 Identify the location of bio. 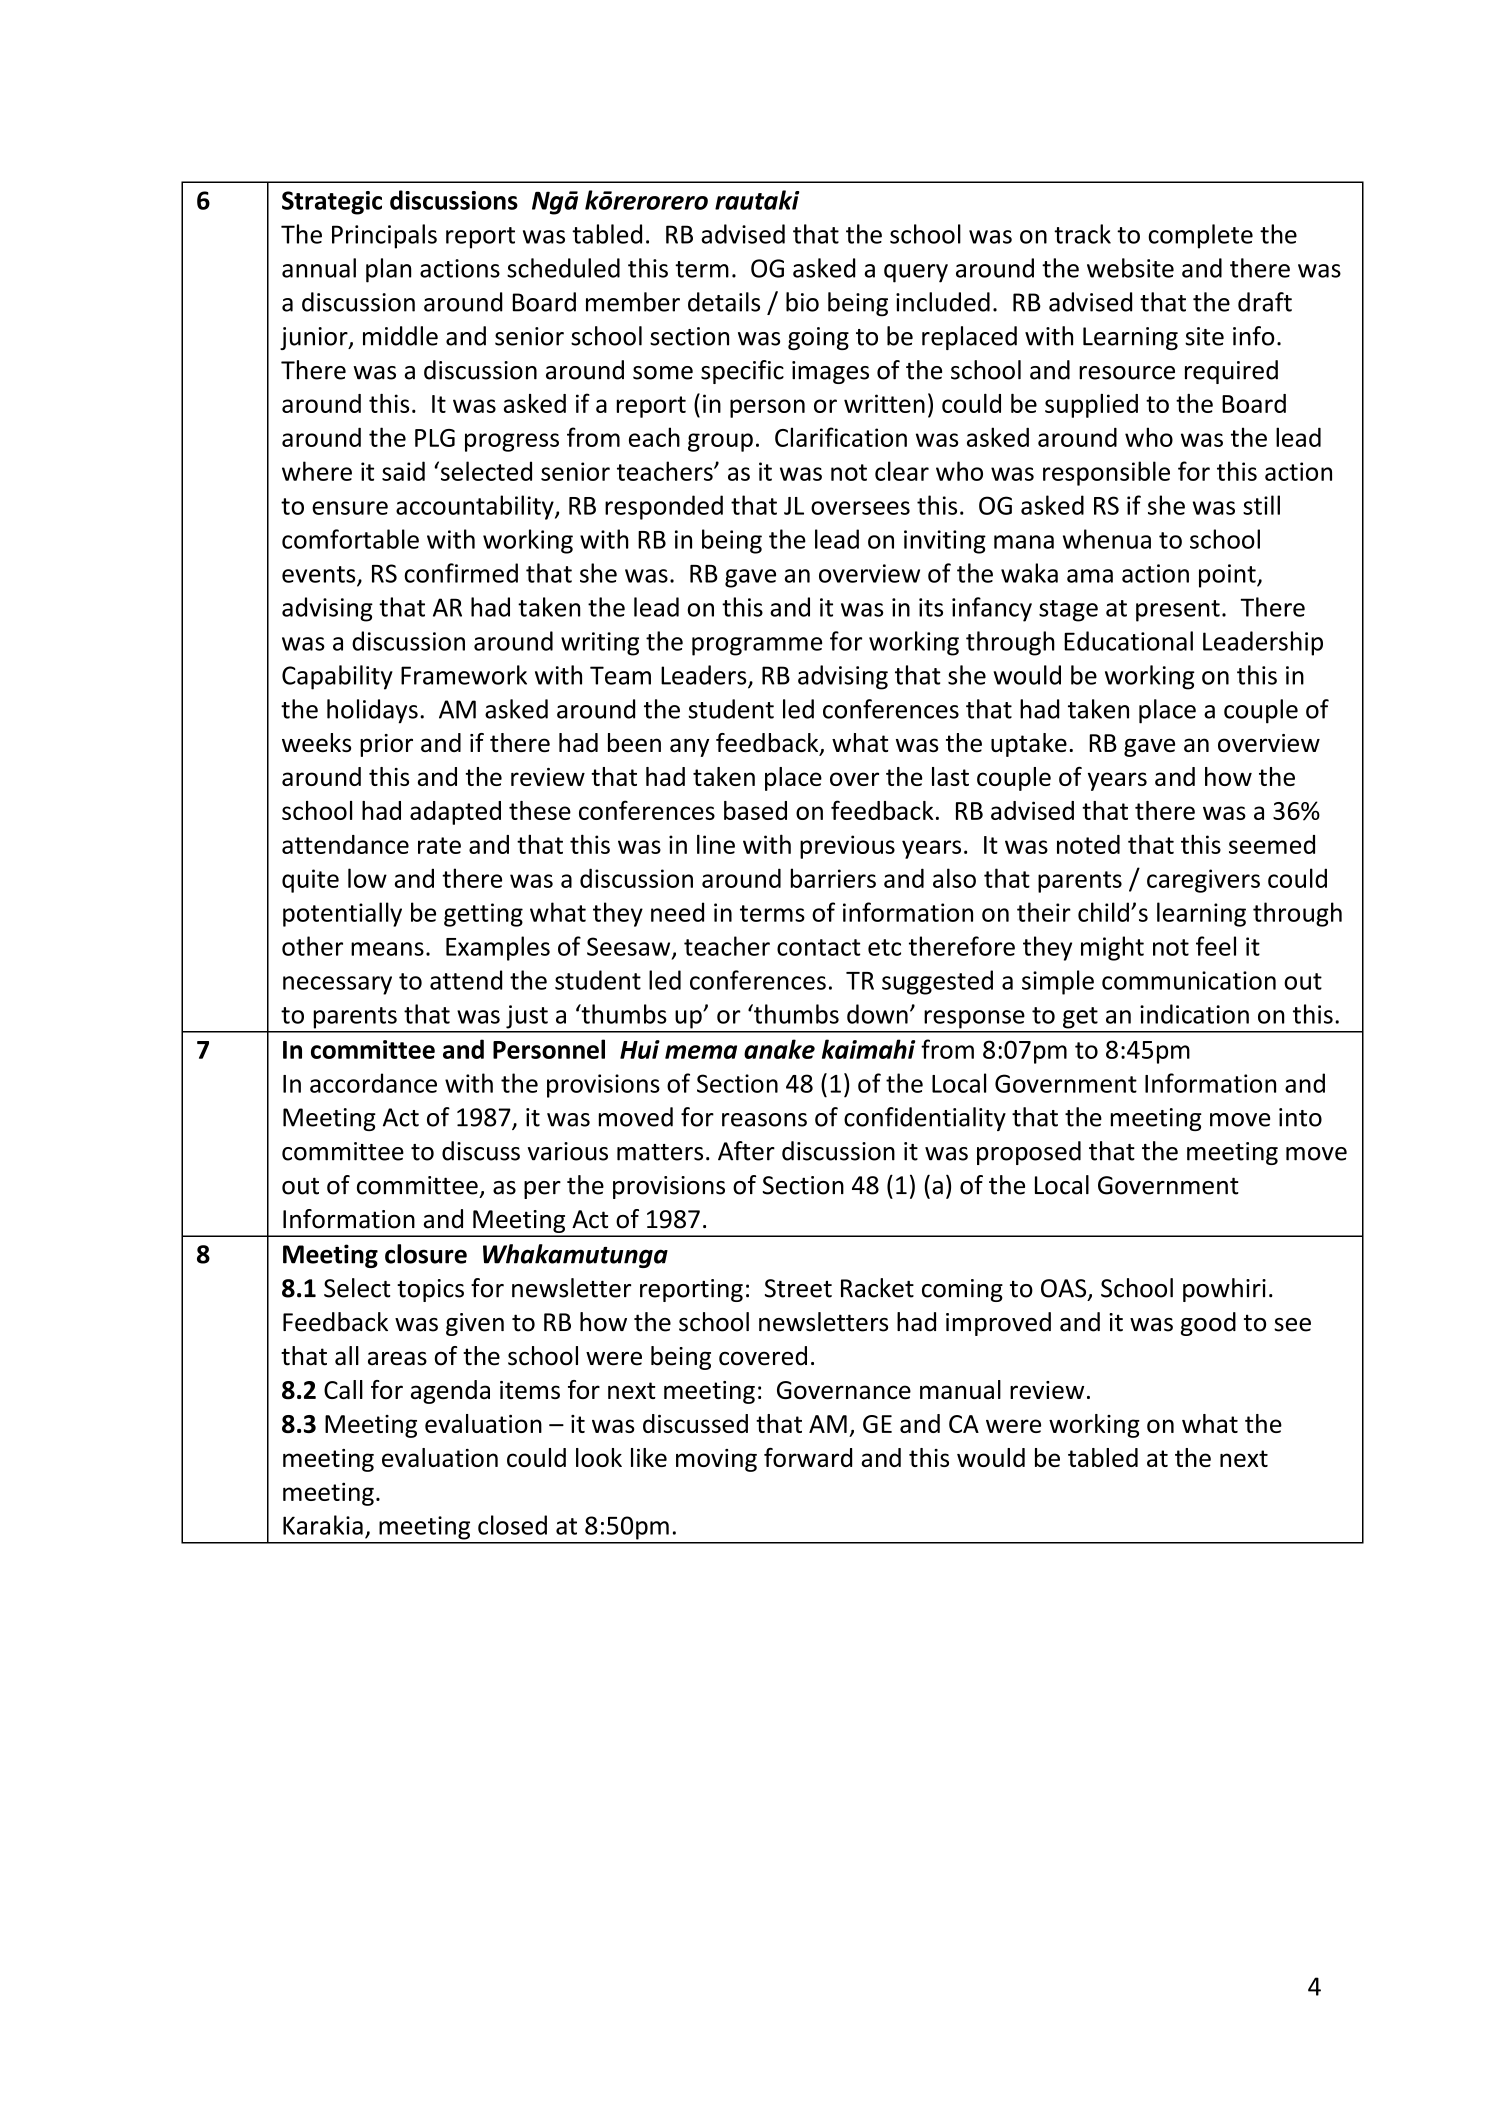
(802, 302).
